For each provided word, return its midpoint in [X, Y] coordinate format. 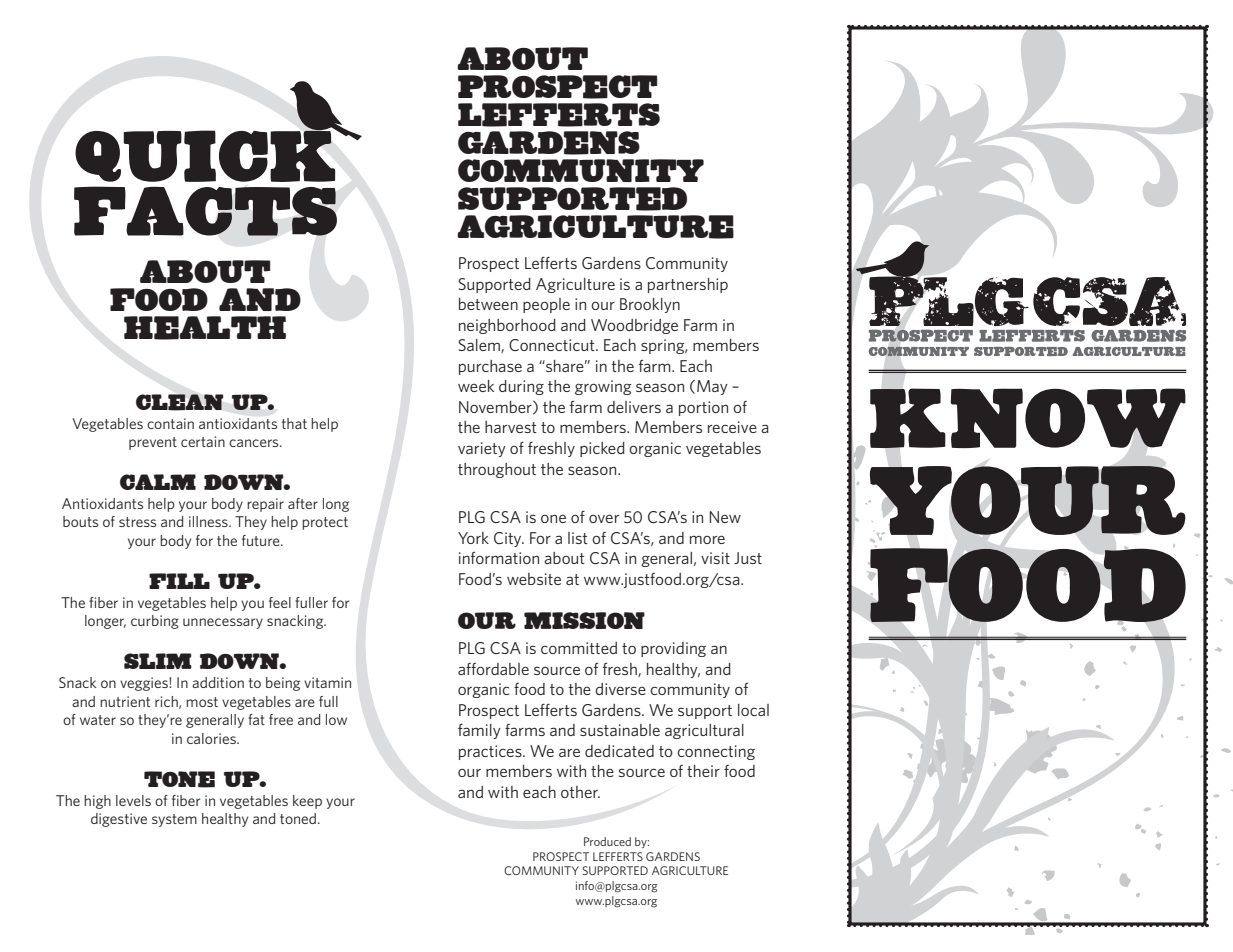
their [703, 771]
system [174, 820]
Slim [158, 661]
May [712, 387]
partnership [688, 285]
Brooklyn [650, 305]
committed [579, 648]
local [753, 710]
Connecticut [553, 345]
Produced [607, 841]
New [725, 517]
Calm [158, 482]
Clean [180, 402]
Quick [206, 155]
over [604, 518]
